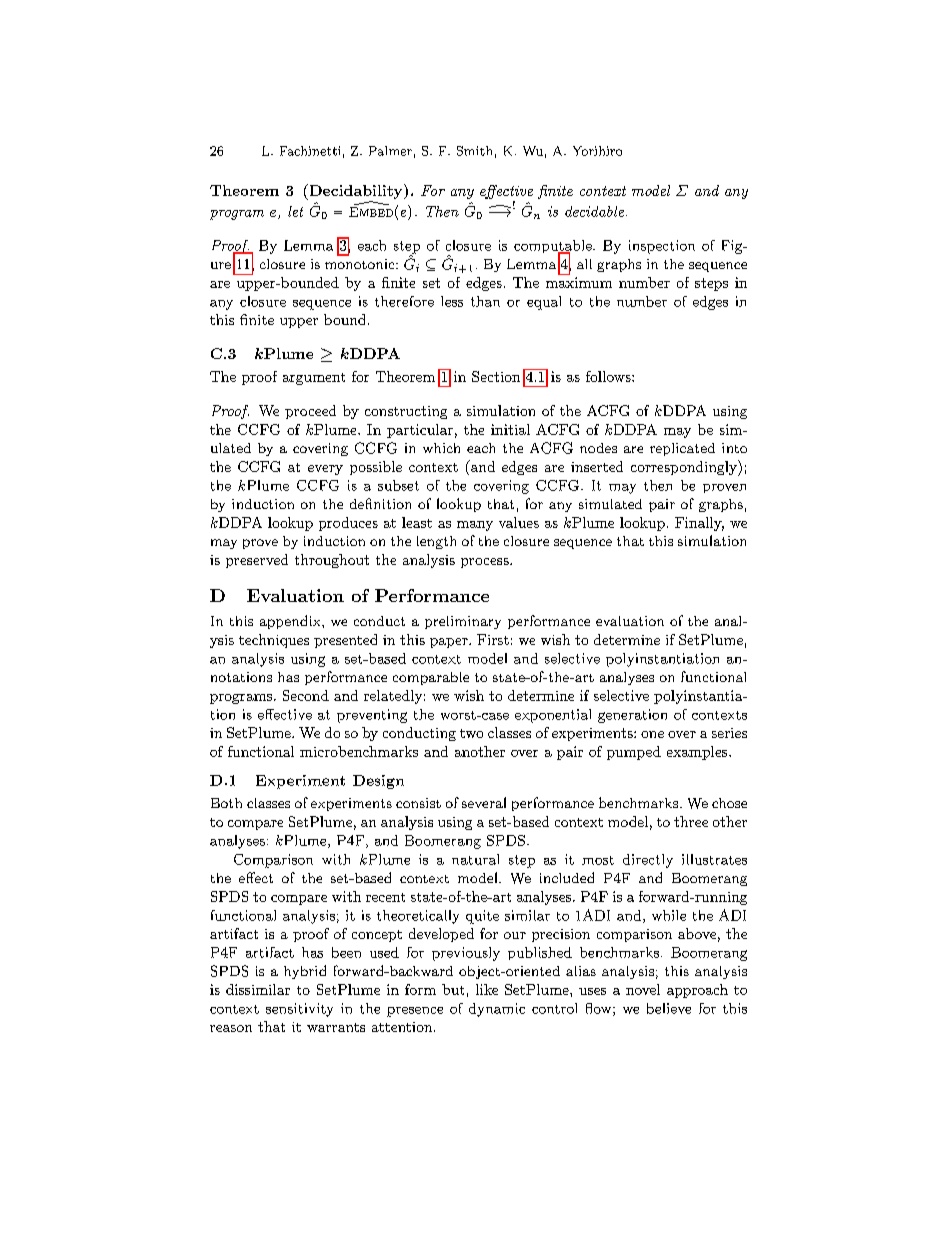  What do you see at coordinates (669, 1008) in the screenshot?
I see `believe` at bounding box center [669, 1008].
